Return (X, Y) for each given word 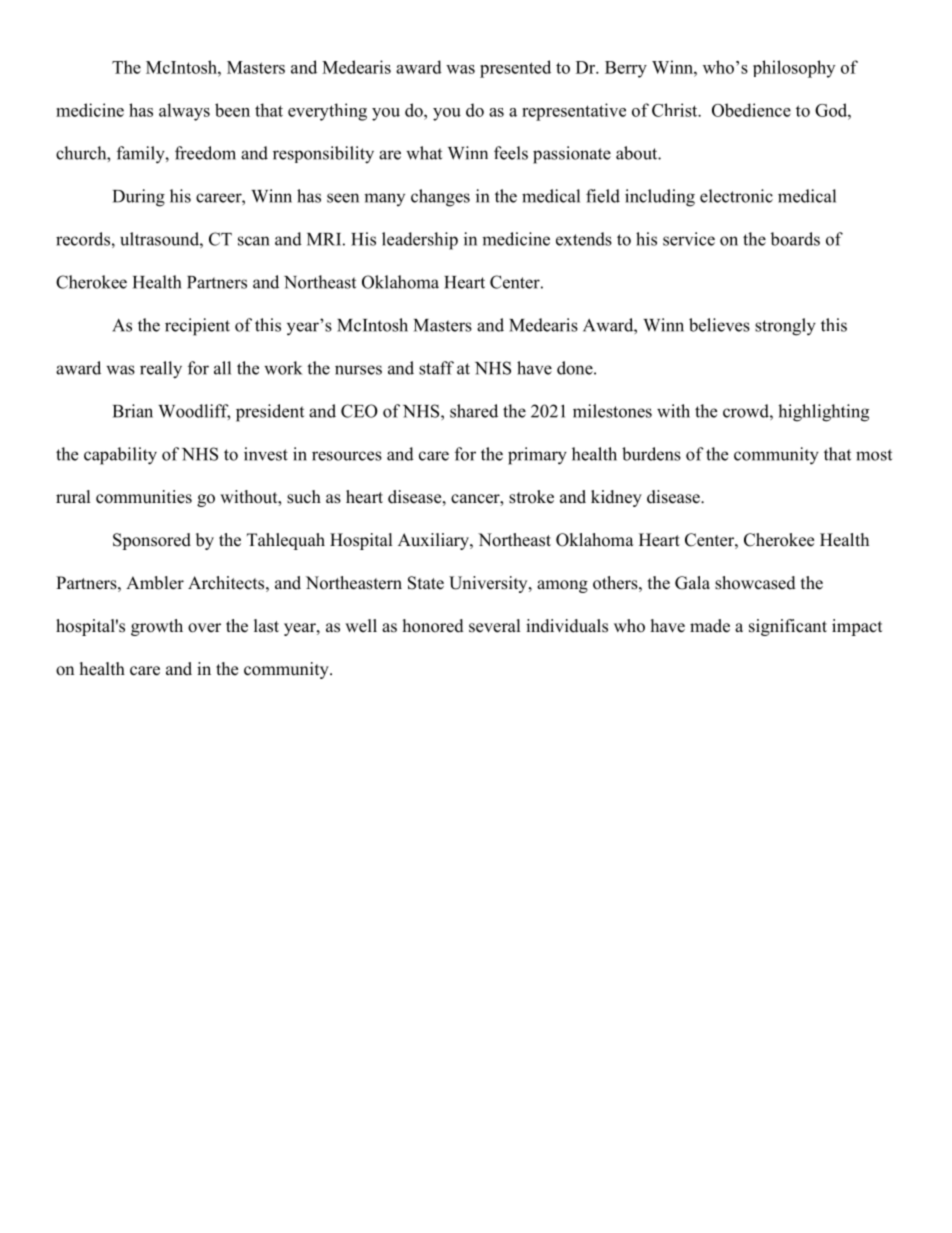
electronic (736, 196)
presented (515, 69)
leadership (420, 241)
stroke (531, 497)
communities (144, 497)
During (139, 198)
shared (474, 411)
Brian (133, 411)
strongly (785, 327)
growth (157, 627)
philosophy (794, 69)
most (874, 455)
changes (440, 198)
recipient (197, 327)
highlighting (823, 413)
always (184, 112)
